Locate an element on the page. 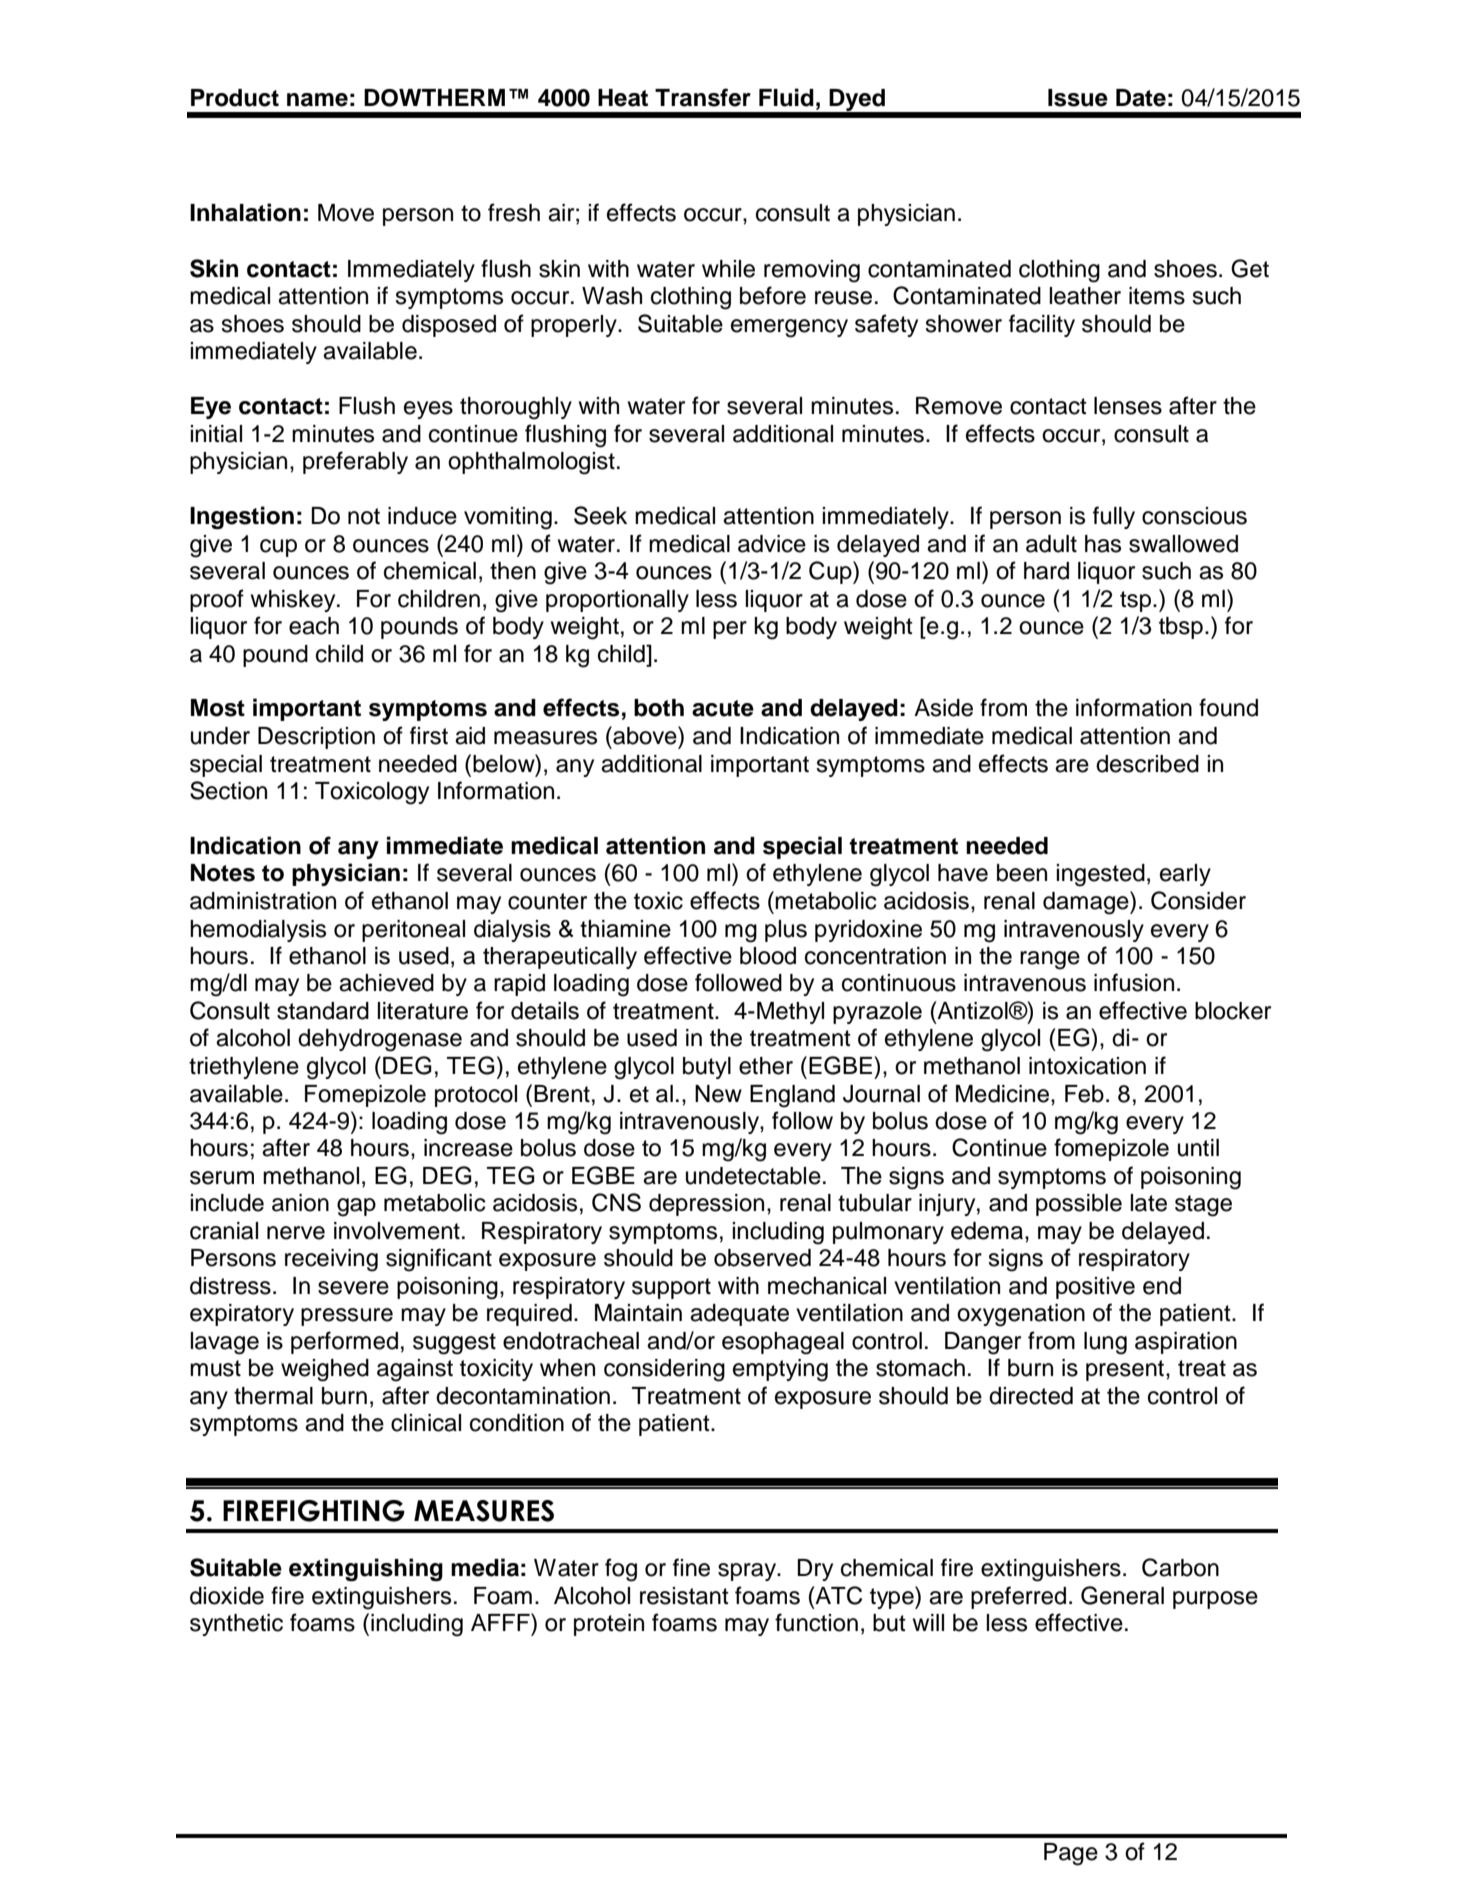  observed is located at coordinates (762, 1258).
